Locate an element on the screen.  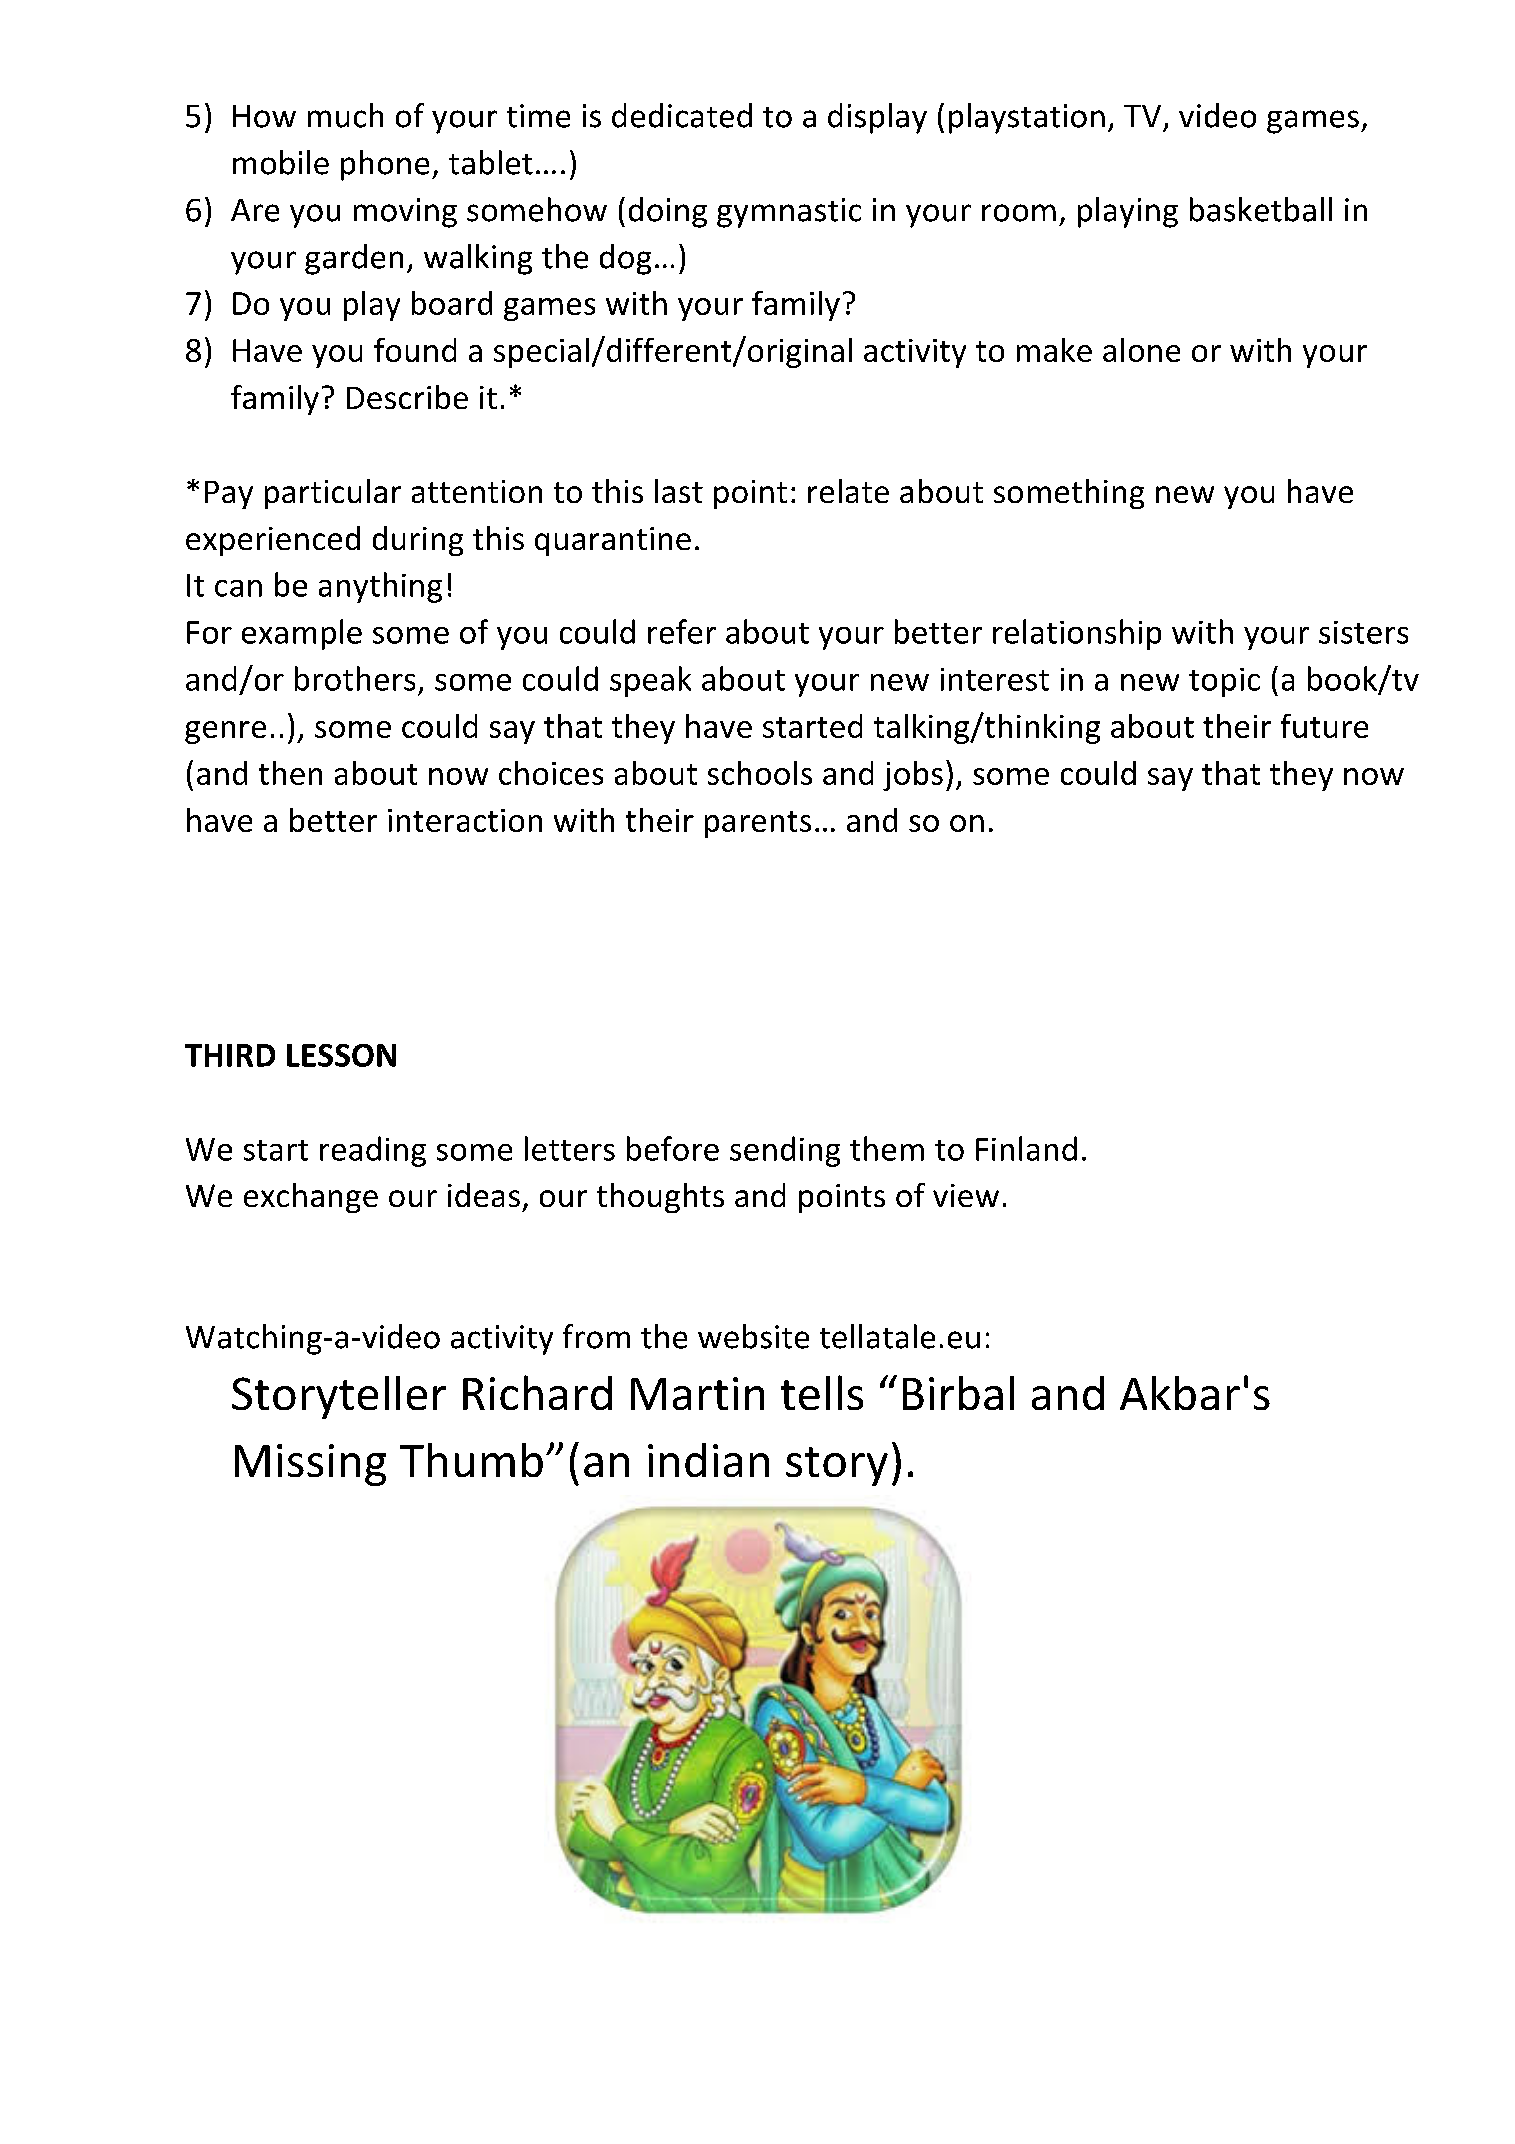
sisters is located at coordinates (1363, 632).
